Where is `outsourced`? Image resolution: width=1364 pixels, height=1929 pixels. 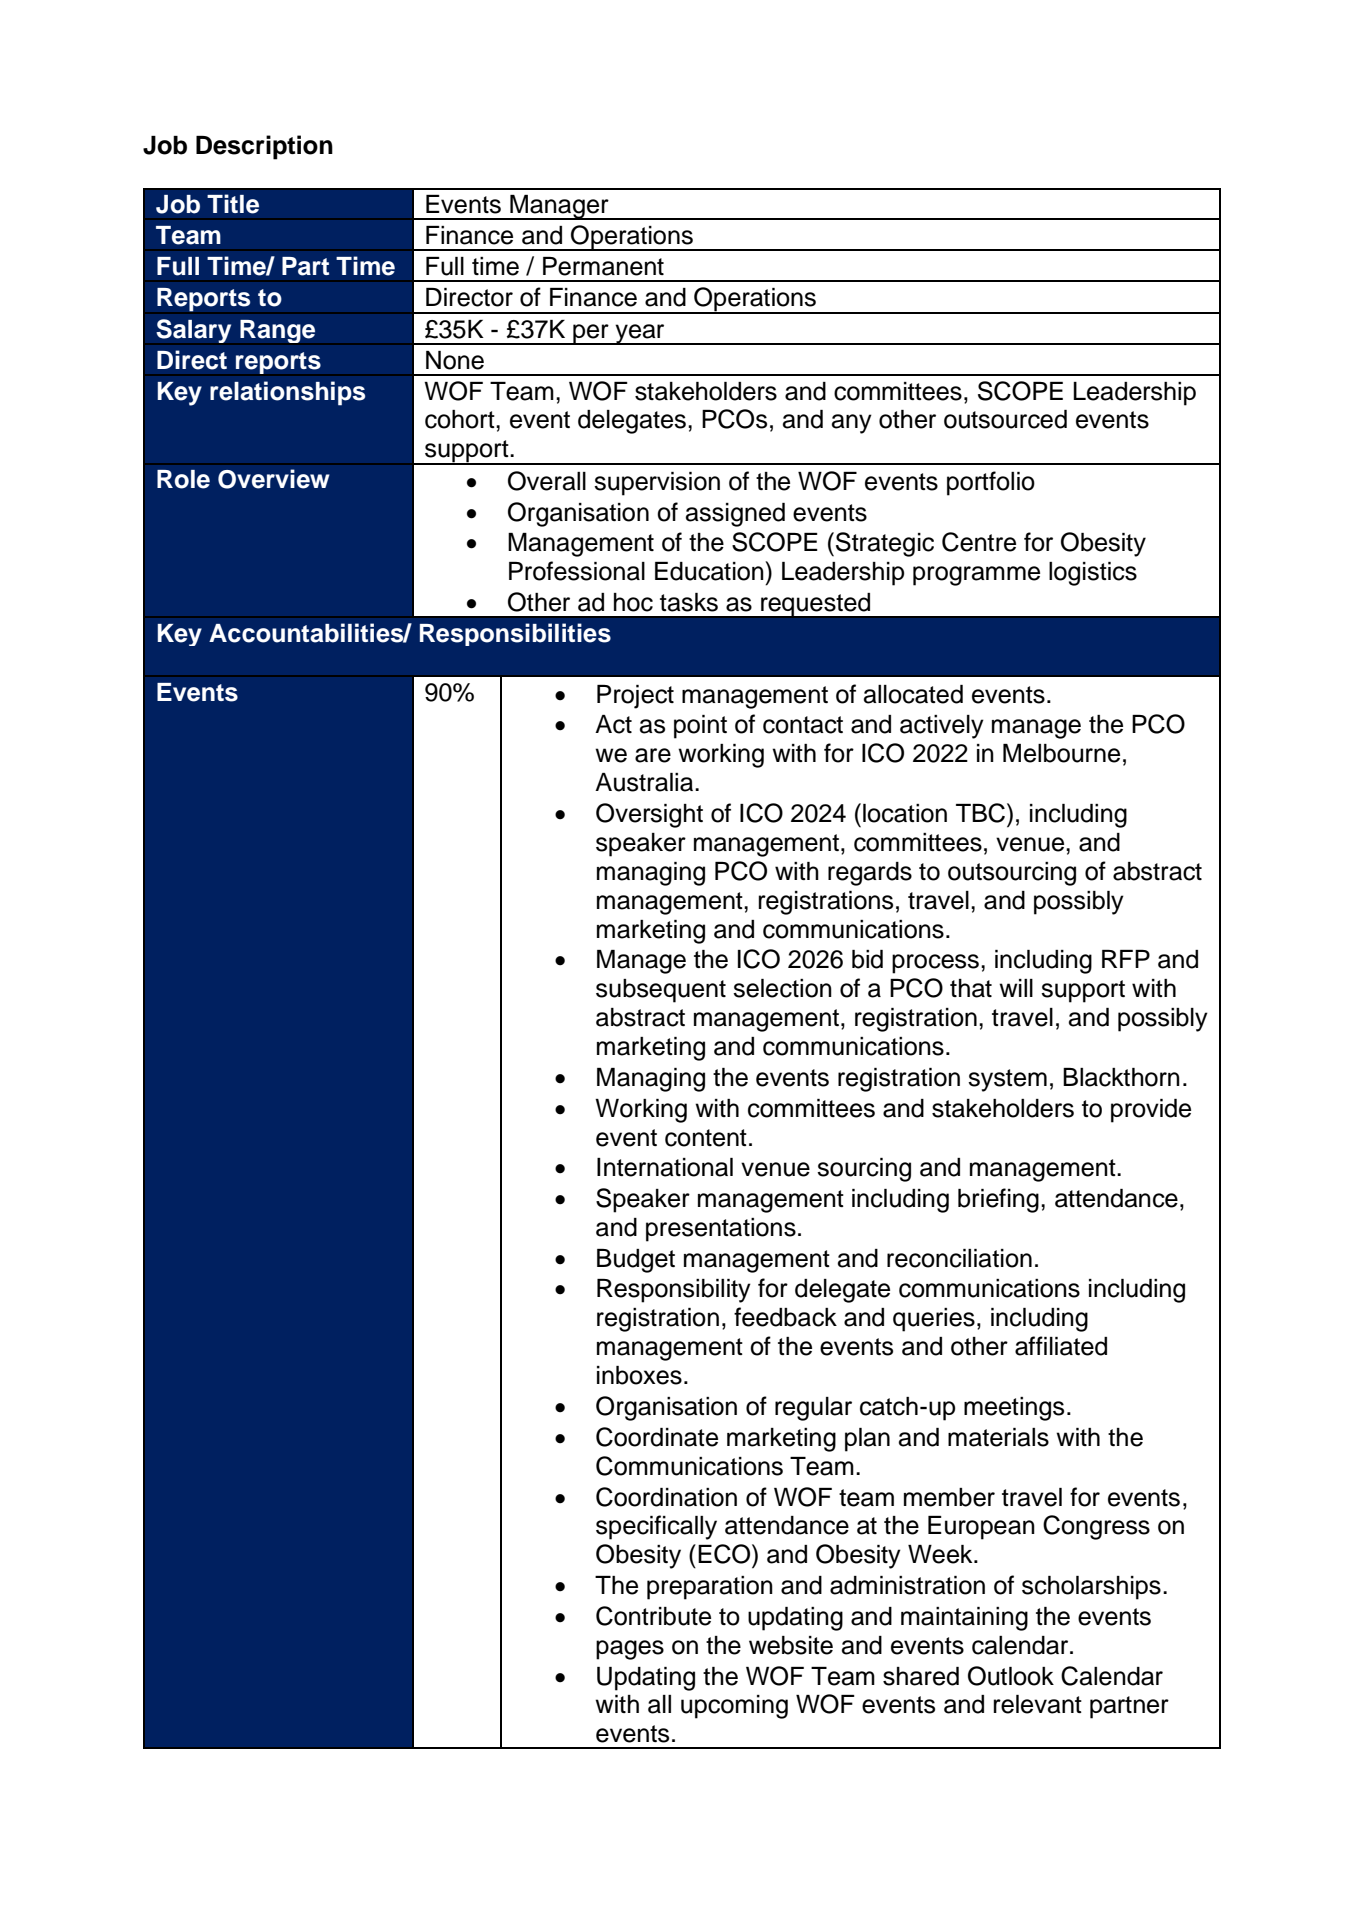
outsourced is located at coordinates (1005, 419).
